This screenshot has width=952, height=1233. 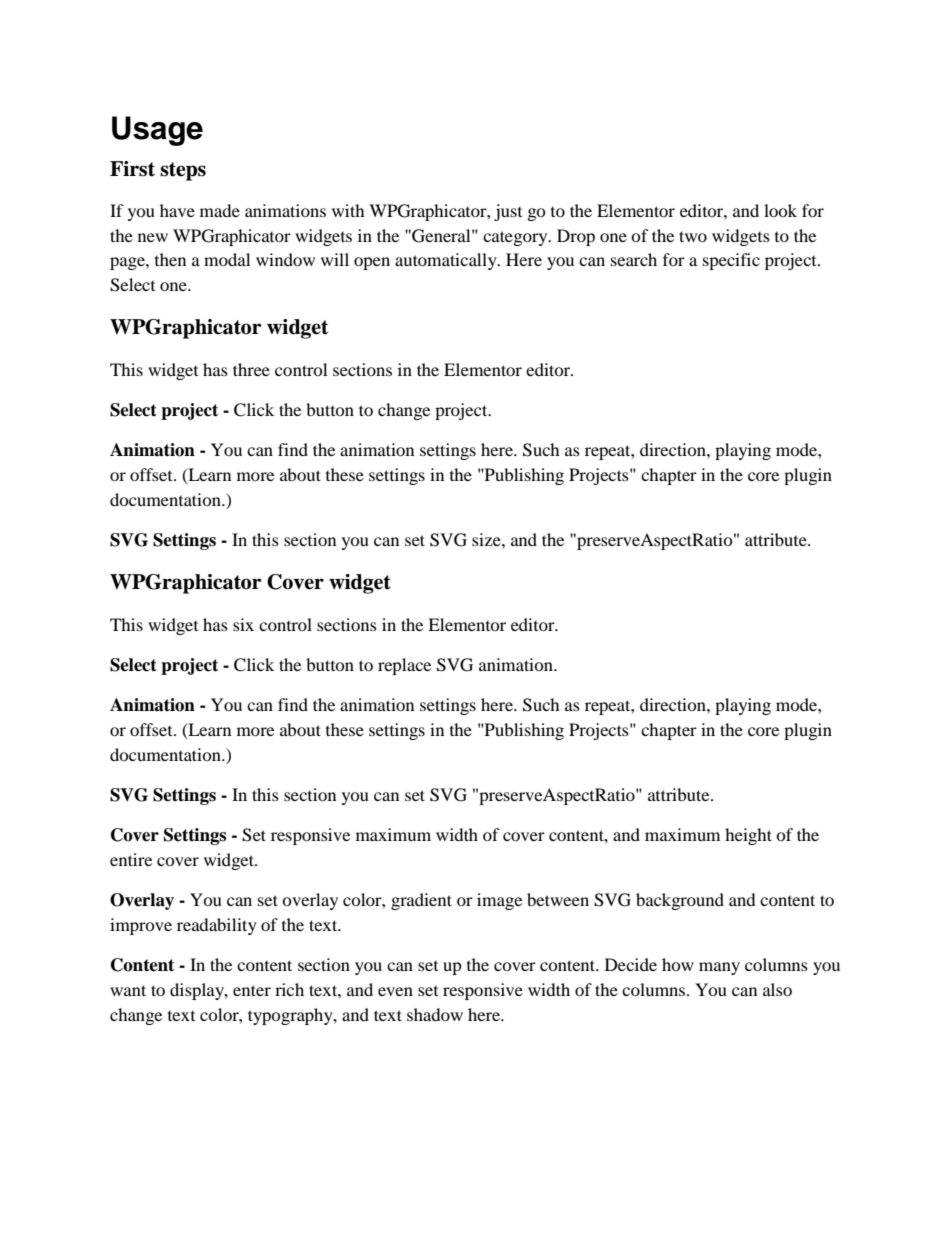 What do you see at coordinates (447, 261) in the screenshot?
I see `automatically` at bounding box center [447, 261].
